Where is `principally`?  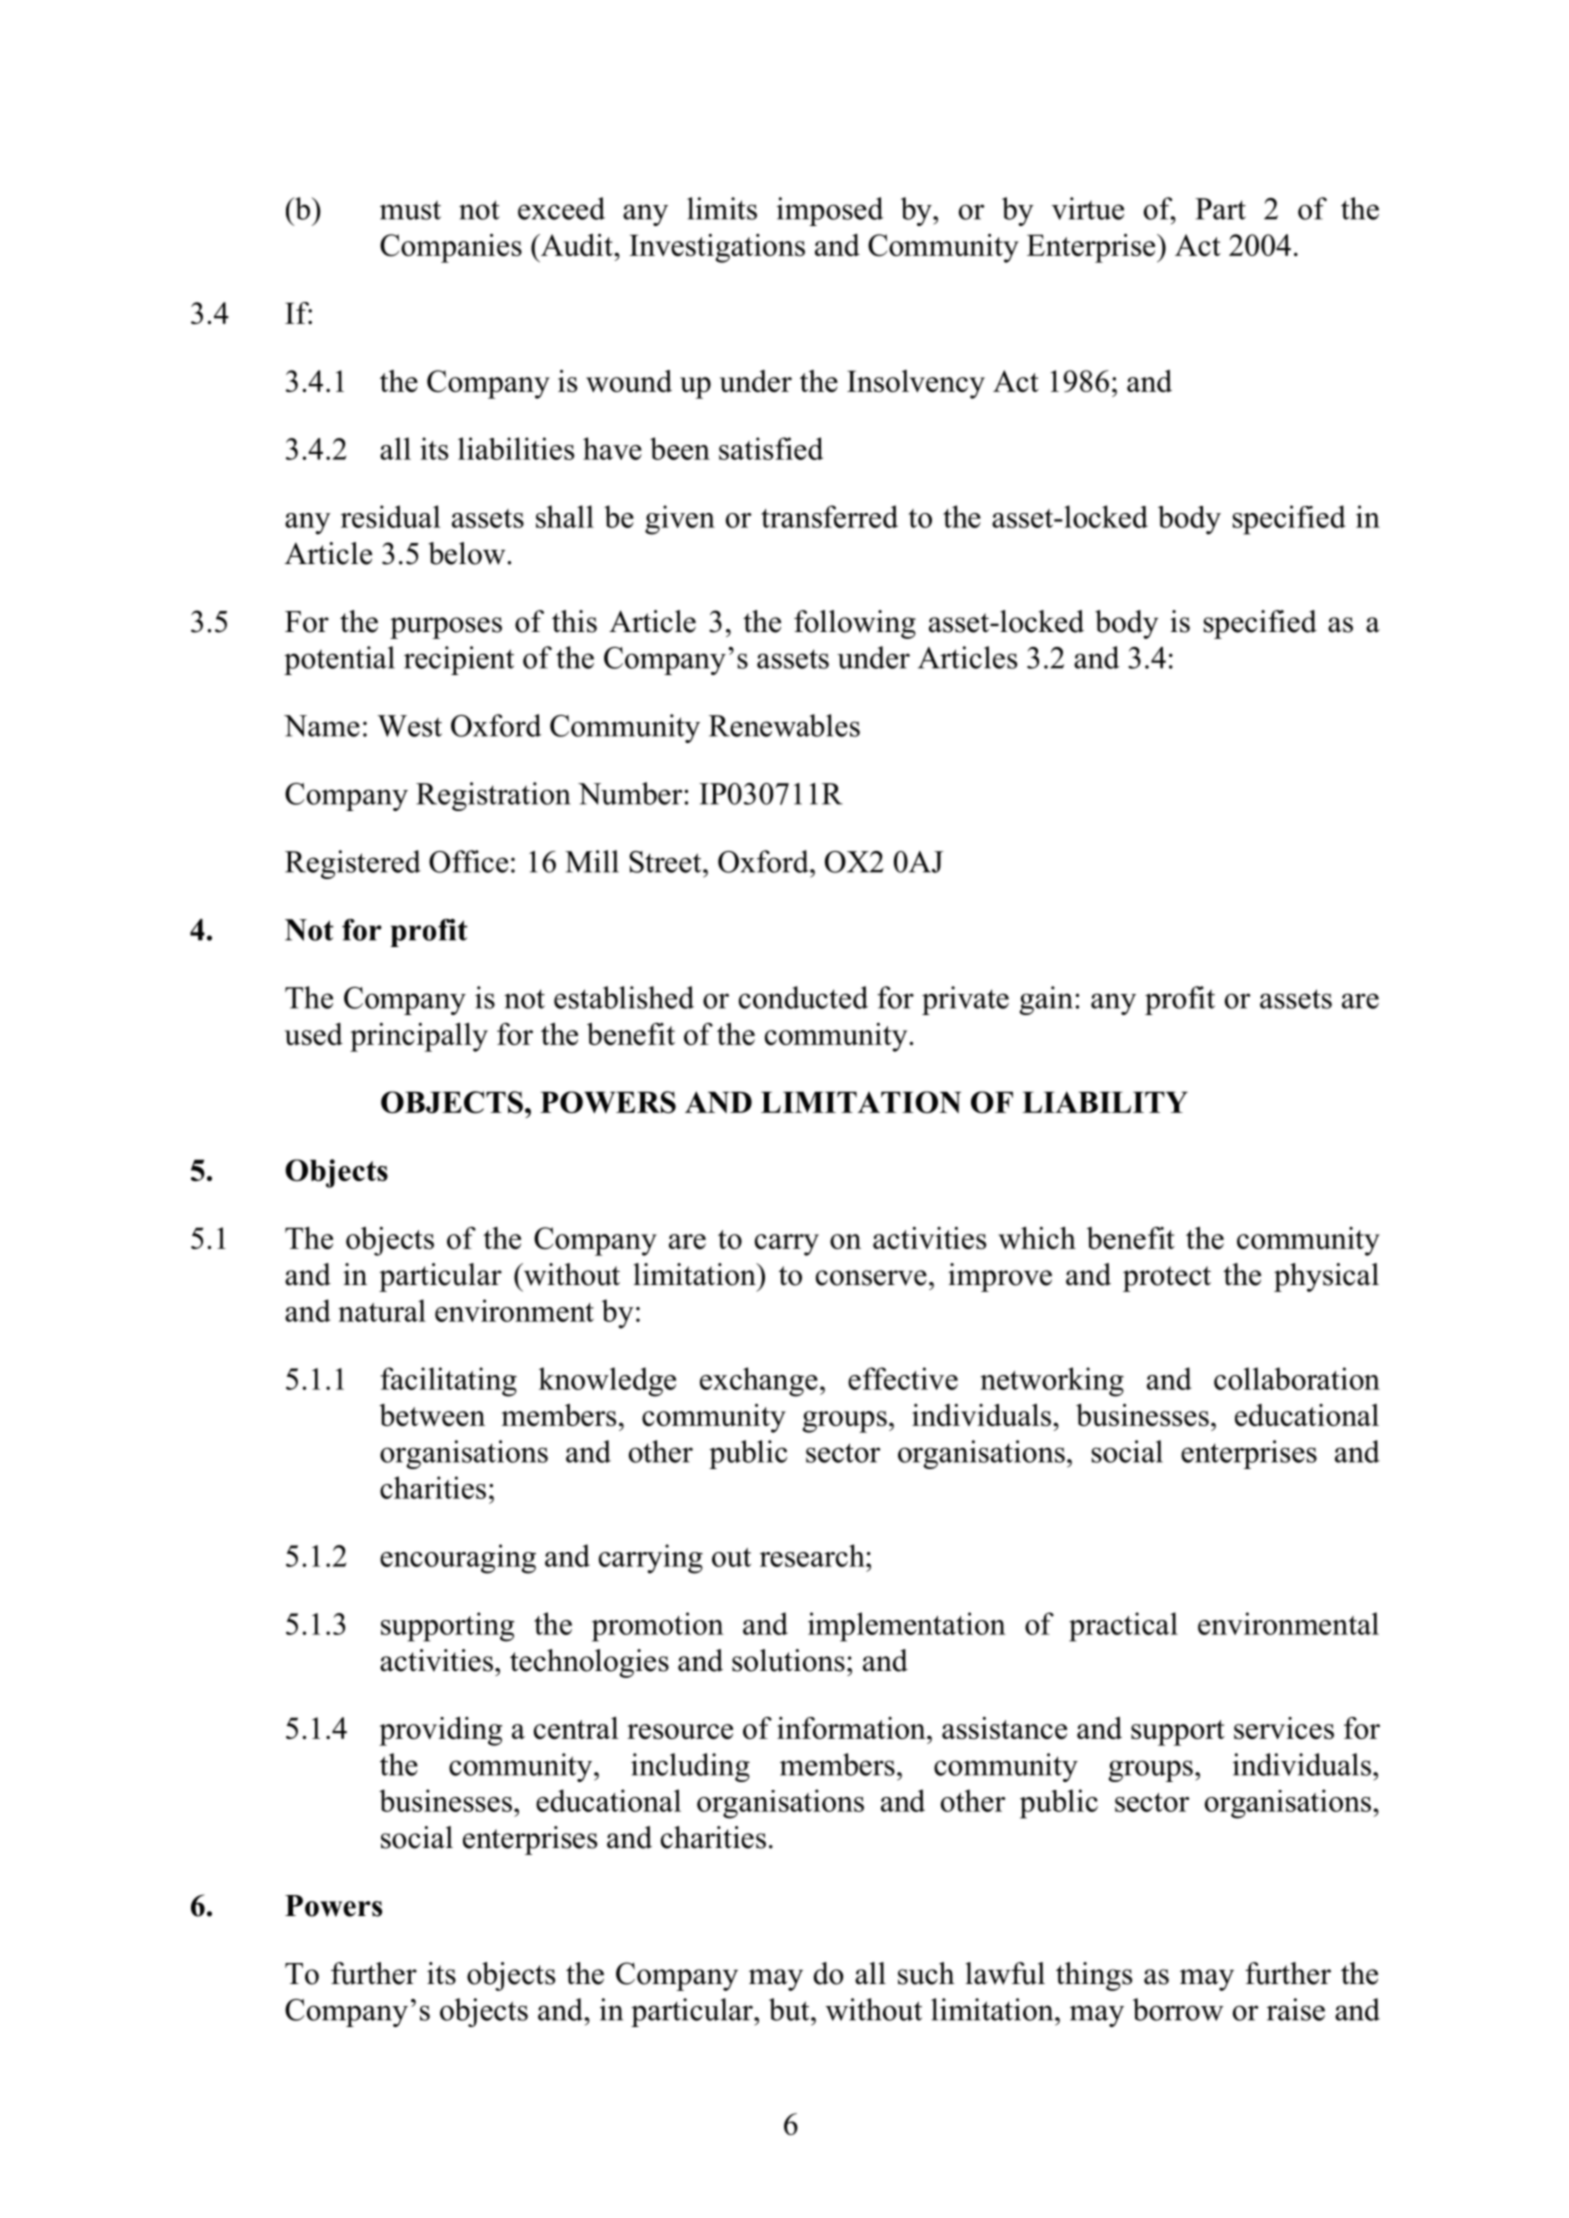 principally is located at coordinates (419, 1037).
